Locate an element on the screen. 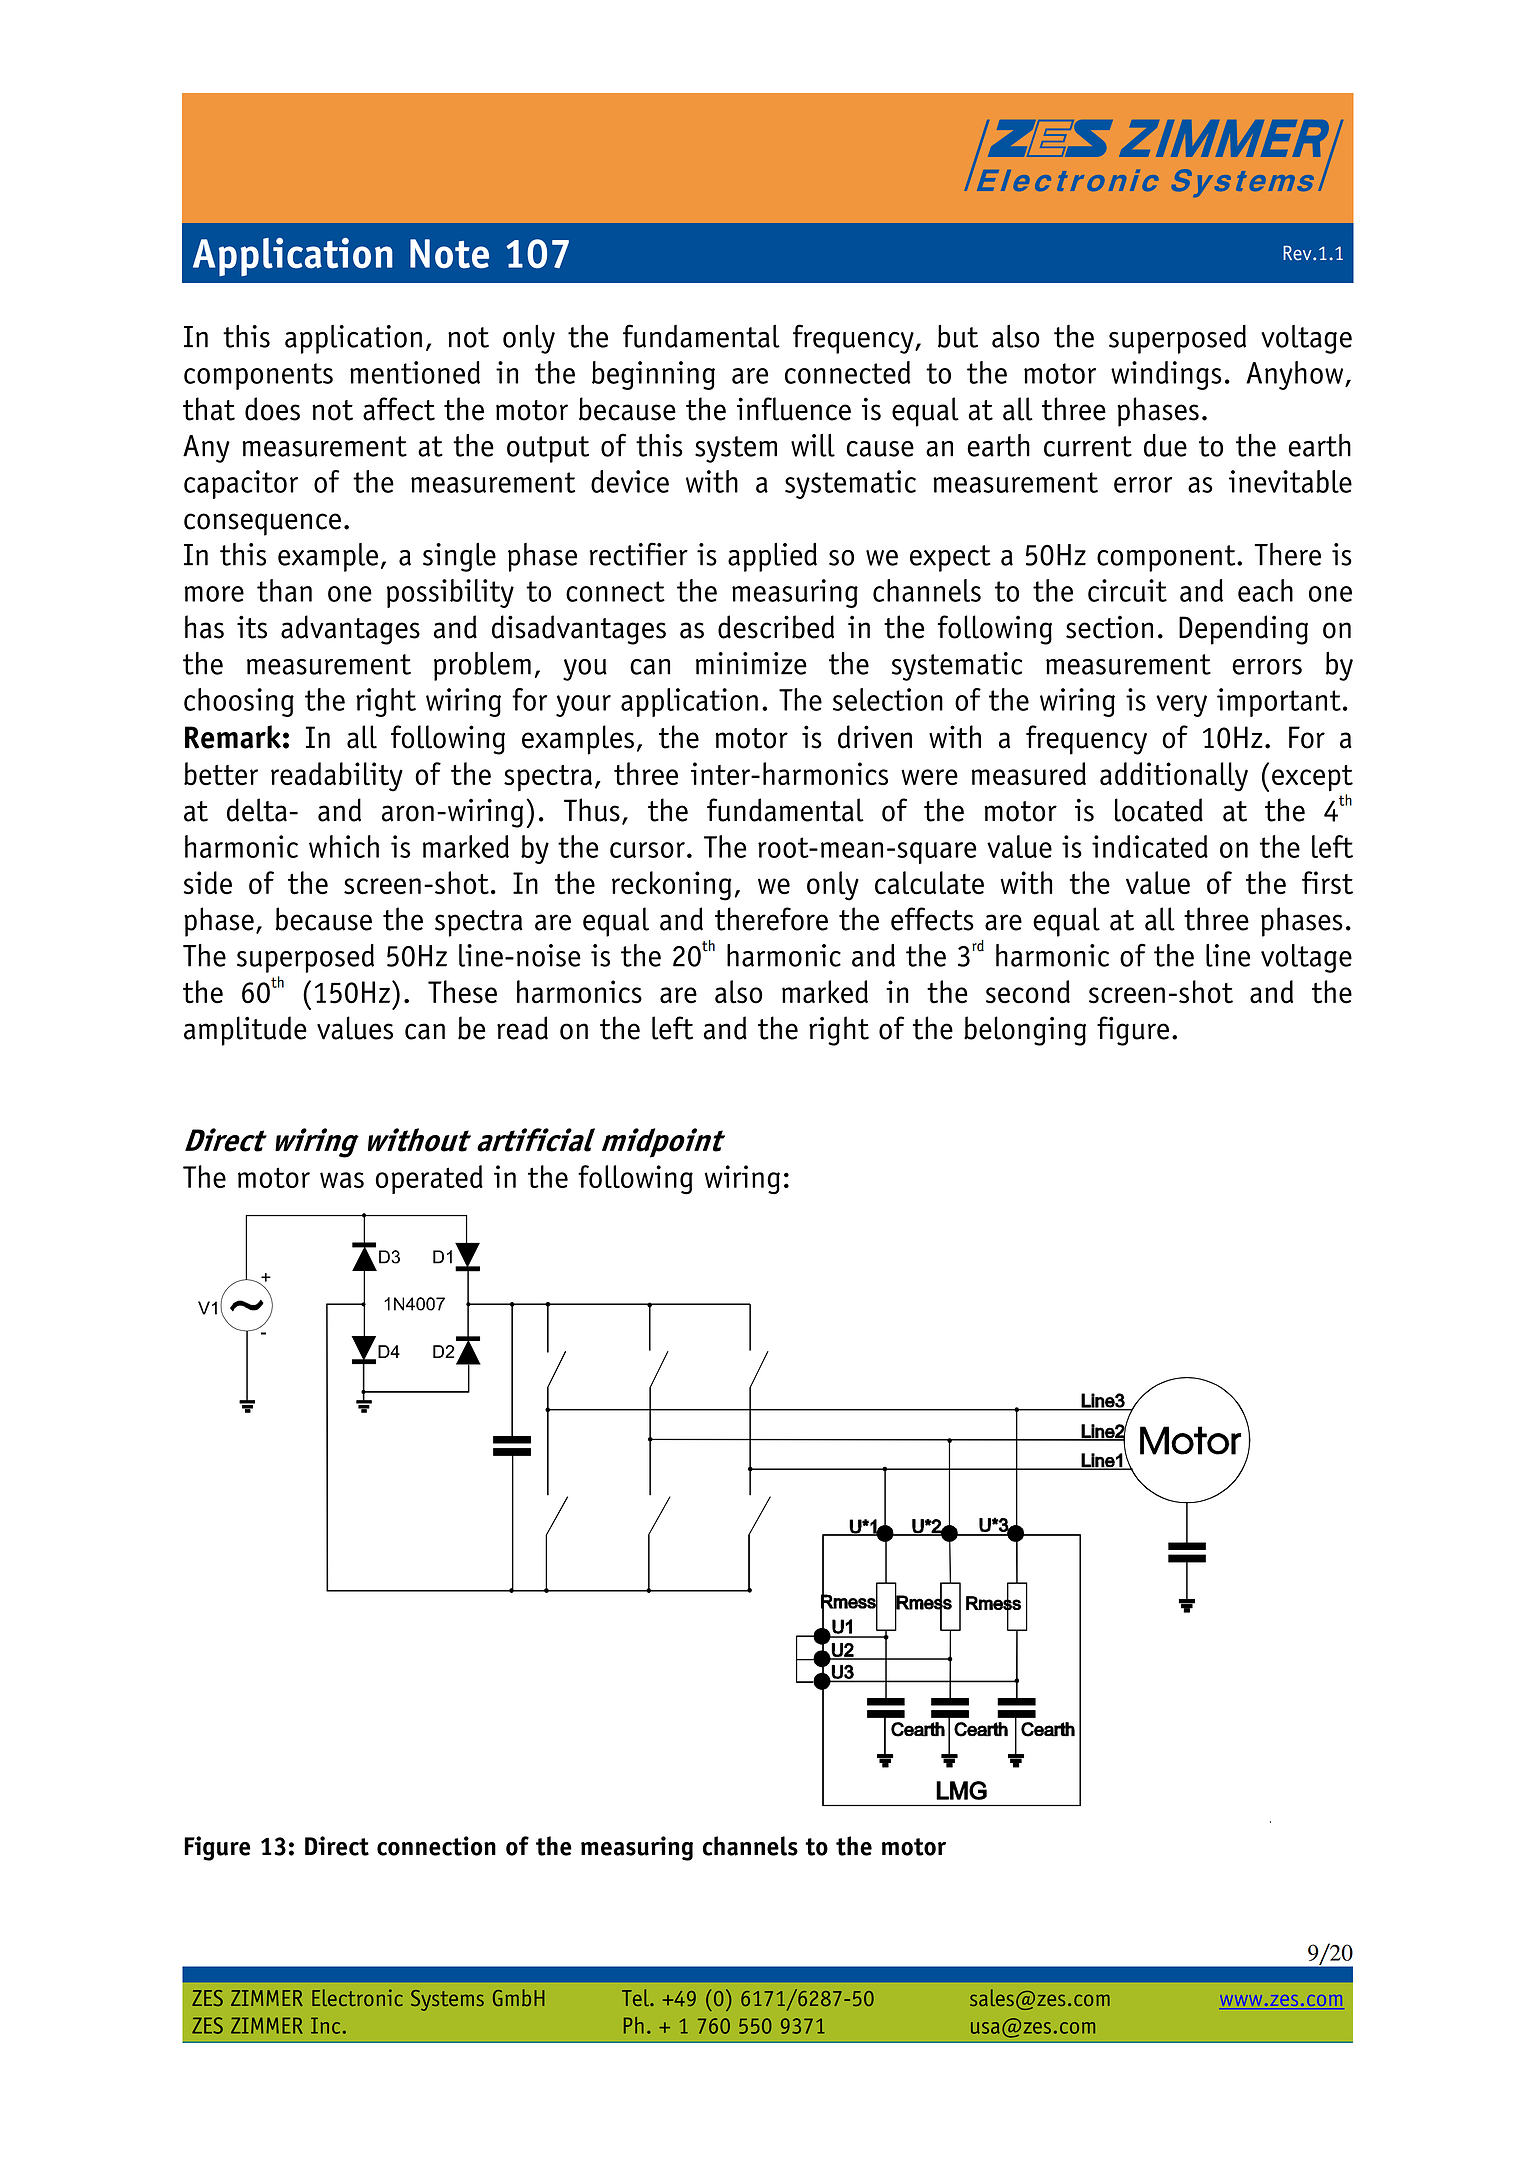 This screenshot has height=2173, width=1535. Inc is located at coordinates (325, 2025).
